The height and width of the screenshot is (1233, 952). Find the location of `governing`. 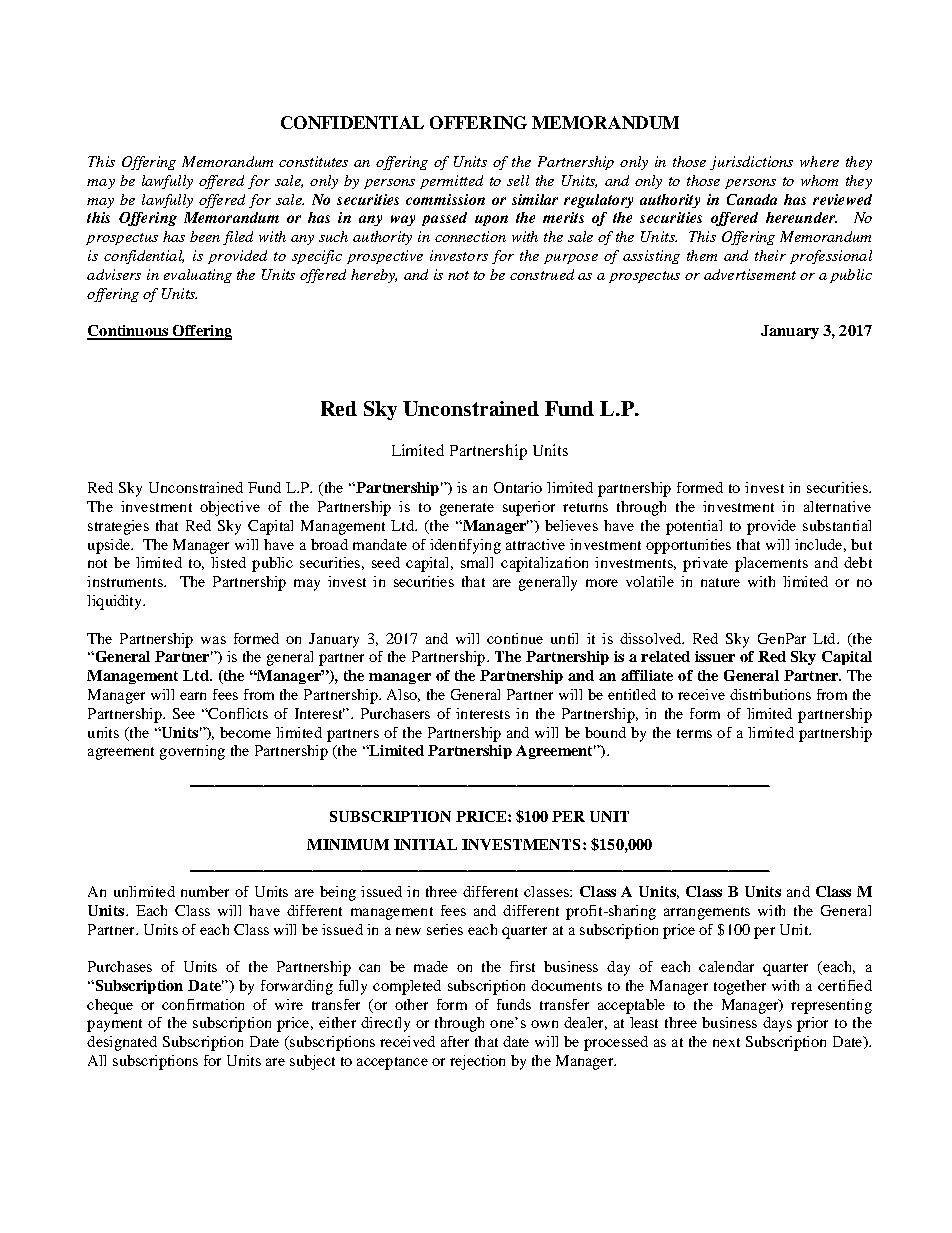

governing is located at coordinates (192, 752).
